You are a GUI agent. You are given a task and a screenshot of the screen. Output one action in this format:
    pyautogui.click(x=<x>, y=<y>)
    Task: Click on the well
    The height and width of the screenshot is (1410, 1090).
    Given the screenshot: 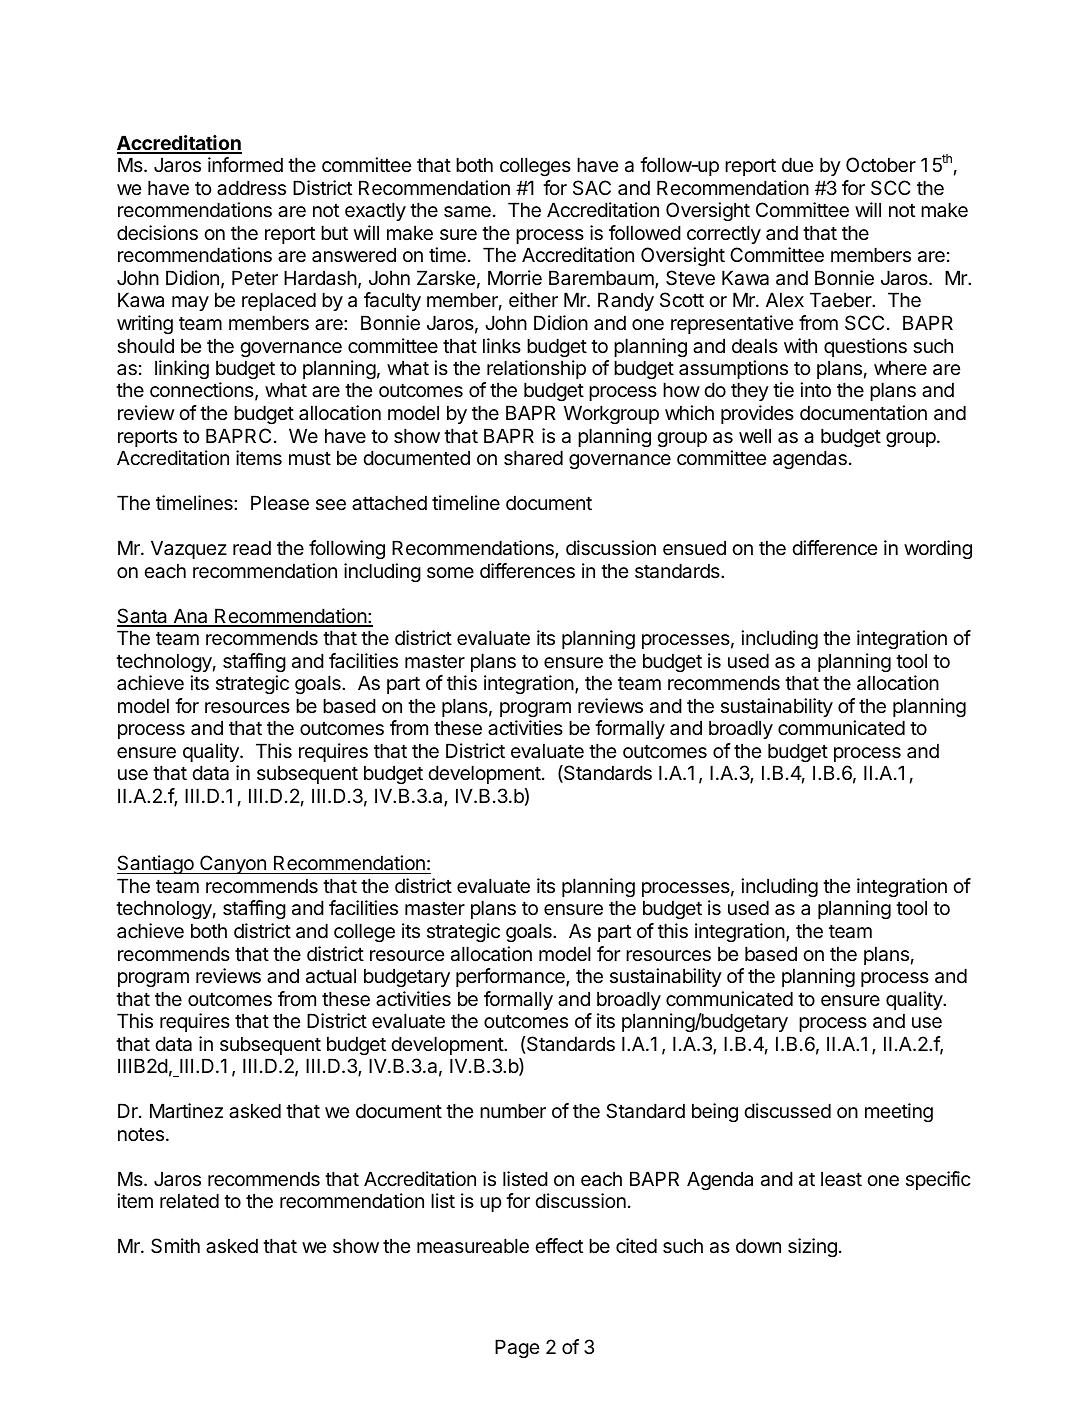 What is the action you would take?
    pyautogui.click(x=755, y=436)
